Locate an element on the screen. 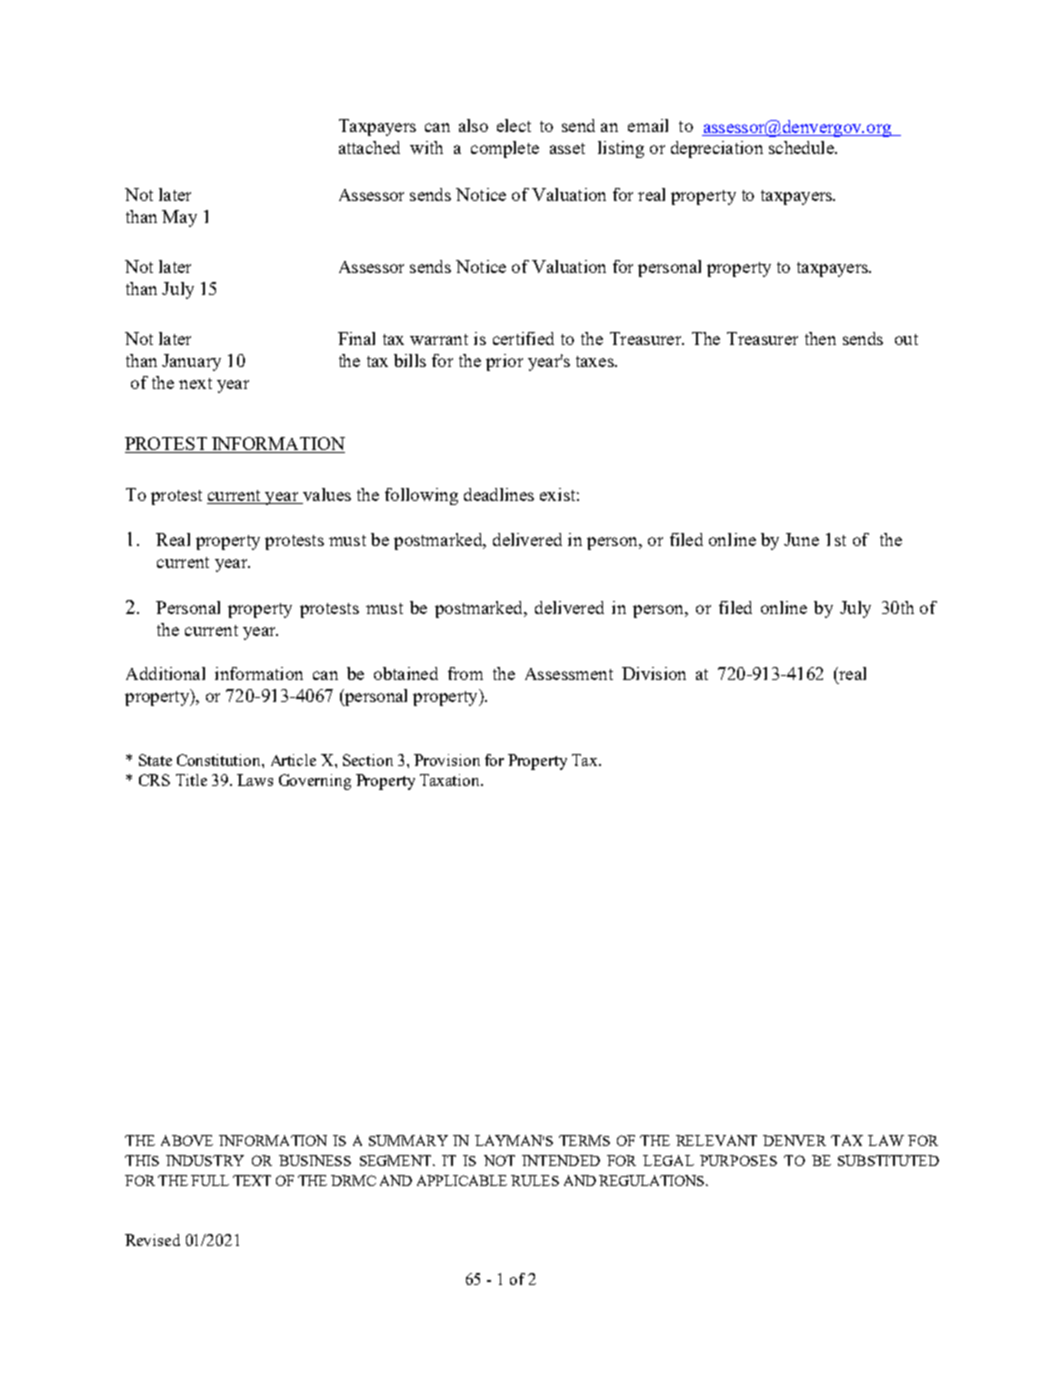  Laws is located at coordinates (255, 780).
